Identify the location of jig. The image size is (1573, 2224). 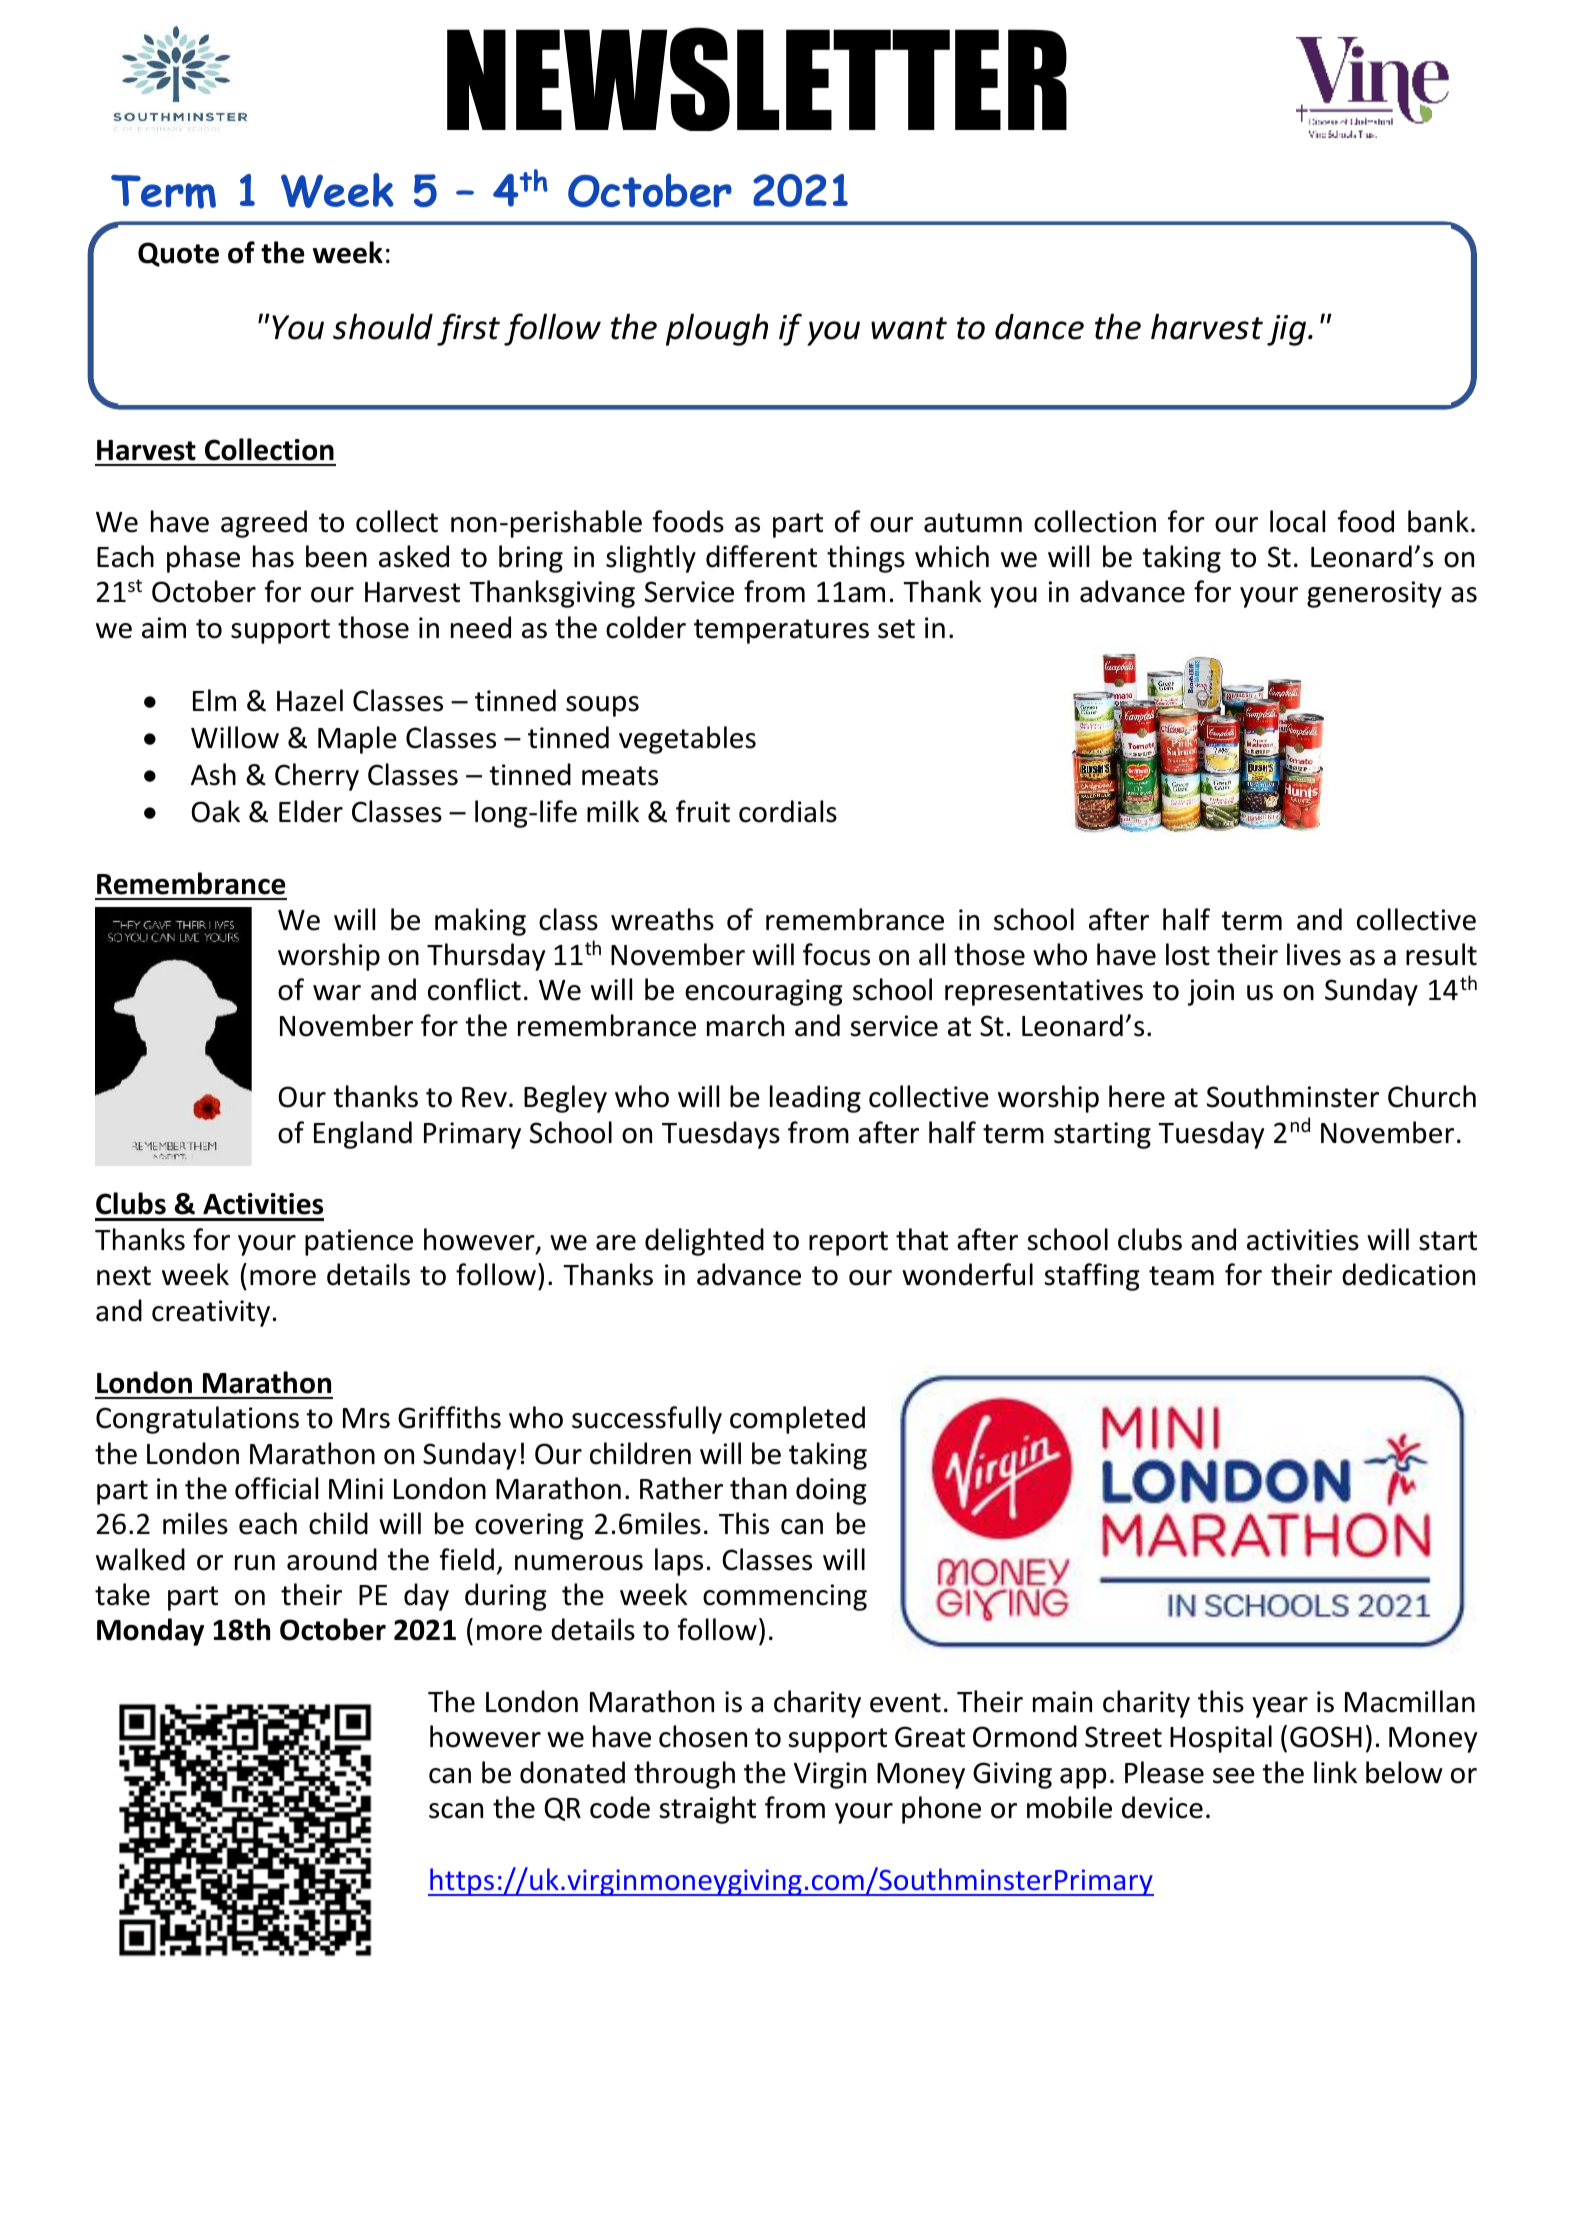
(1288, 330).
